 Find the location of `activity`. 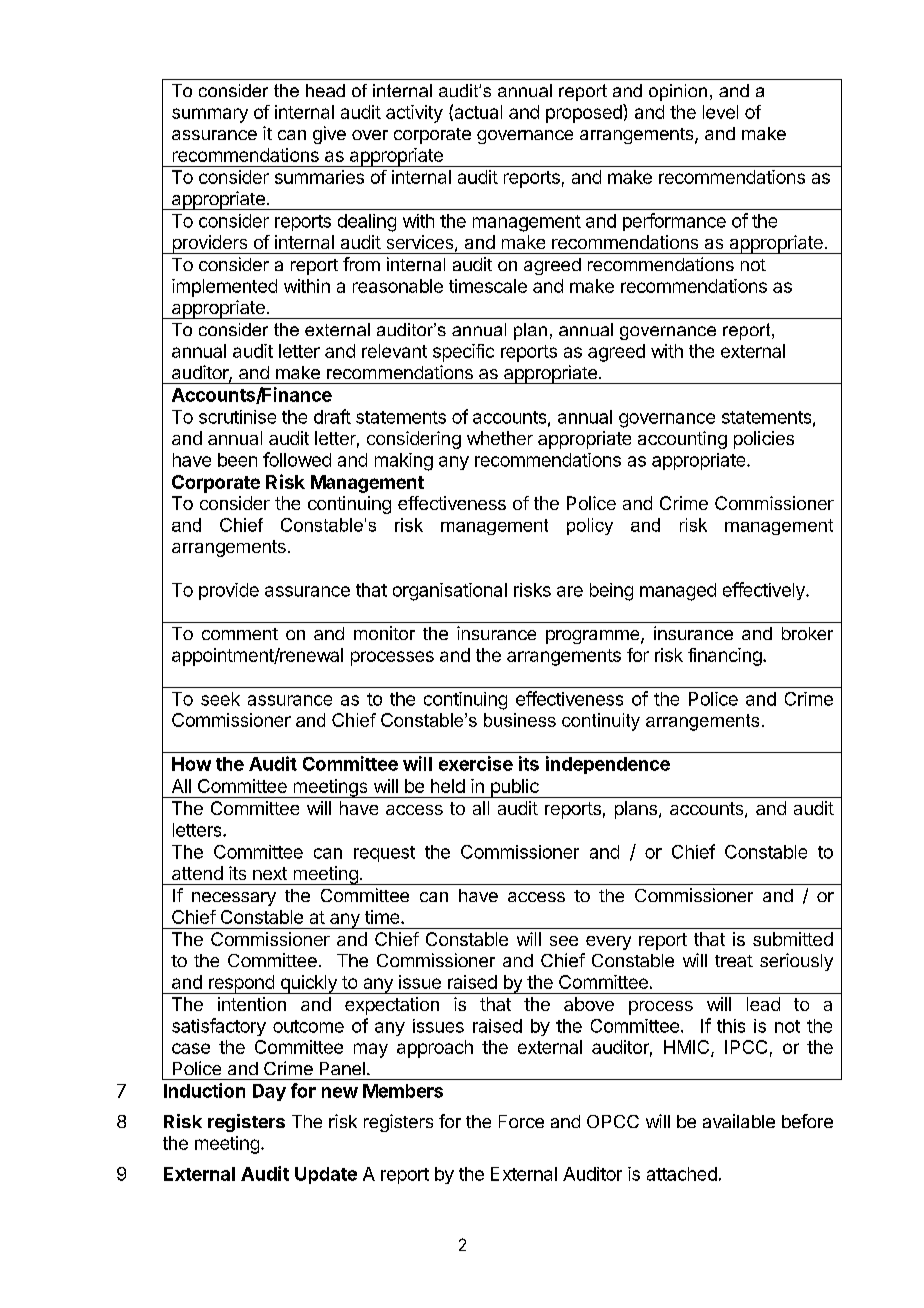

activity is located at coordinates (414, 114).
